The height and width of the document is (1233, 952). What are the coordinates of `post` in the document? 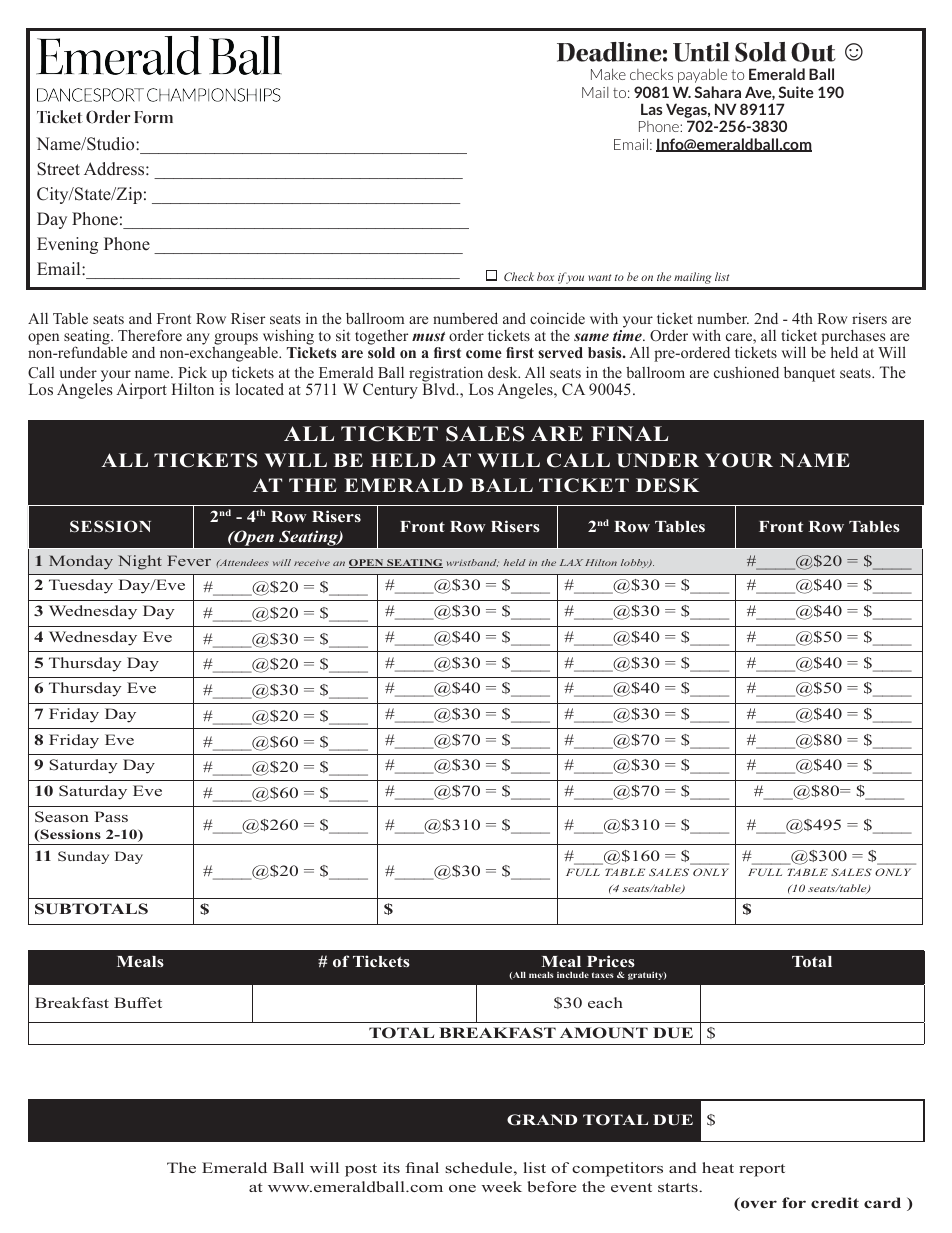 It's located at (361, 1170).
